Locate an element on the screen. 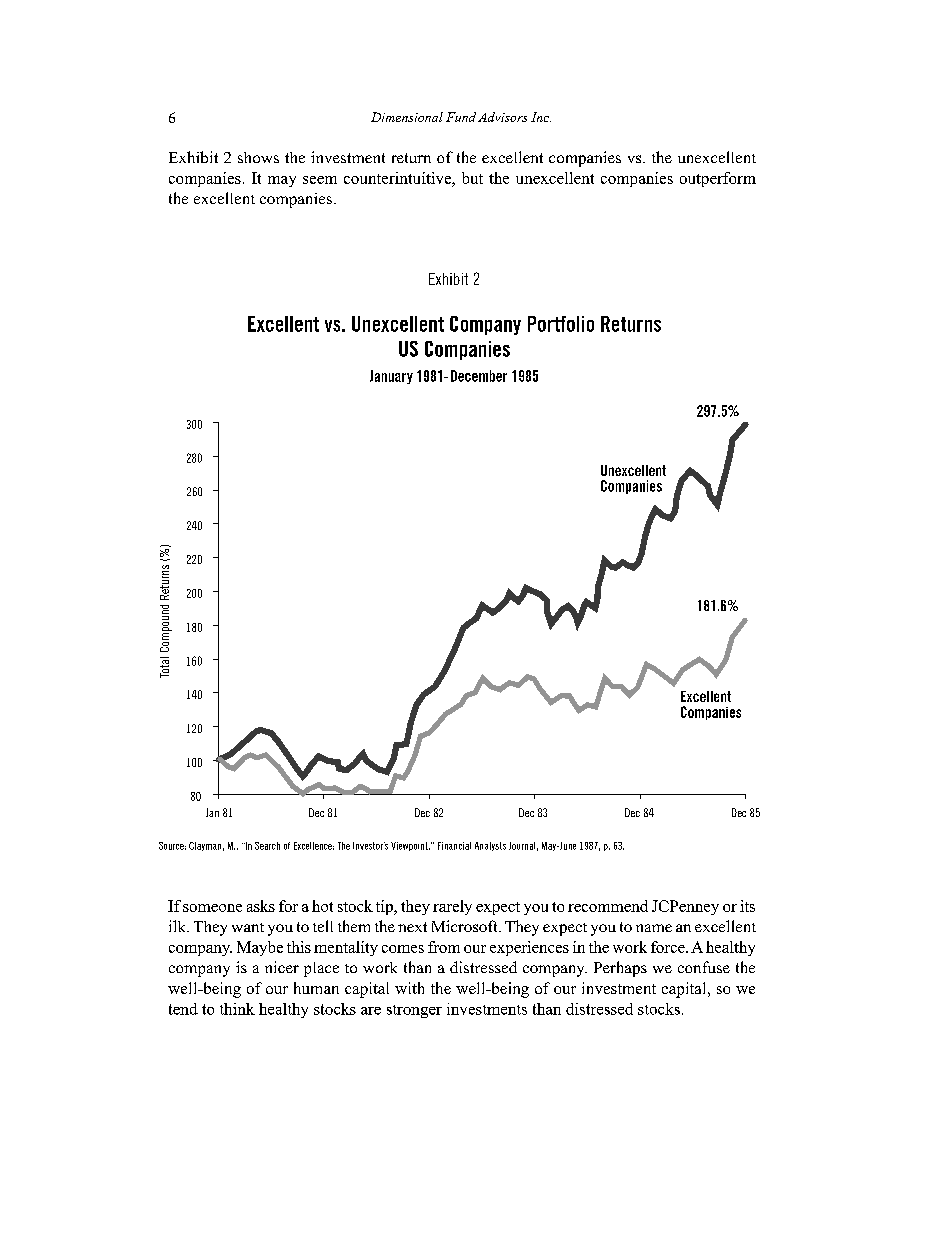 The image size is (952, 1233). Portfolio is located at coordinates (561, 324).
